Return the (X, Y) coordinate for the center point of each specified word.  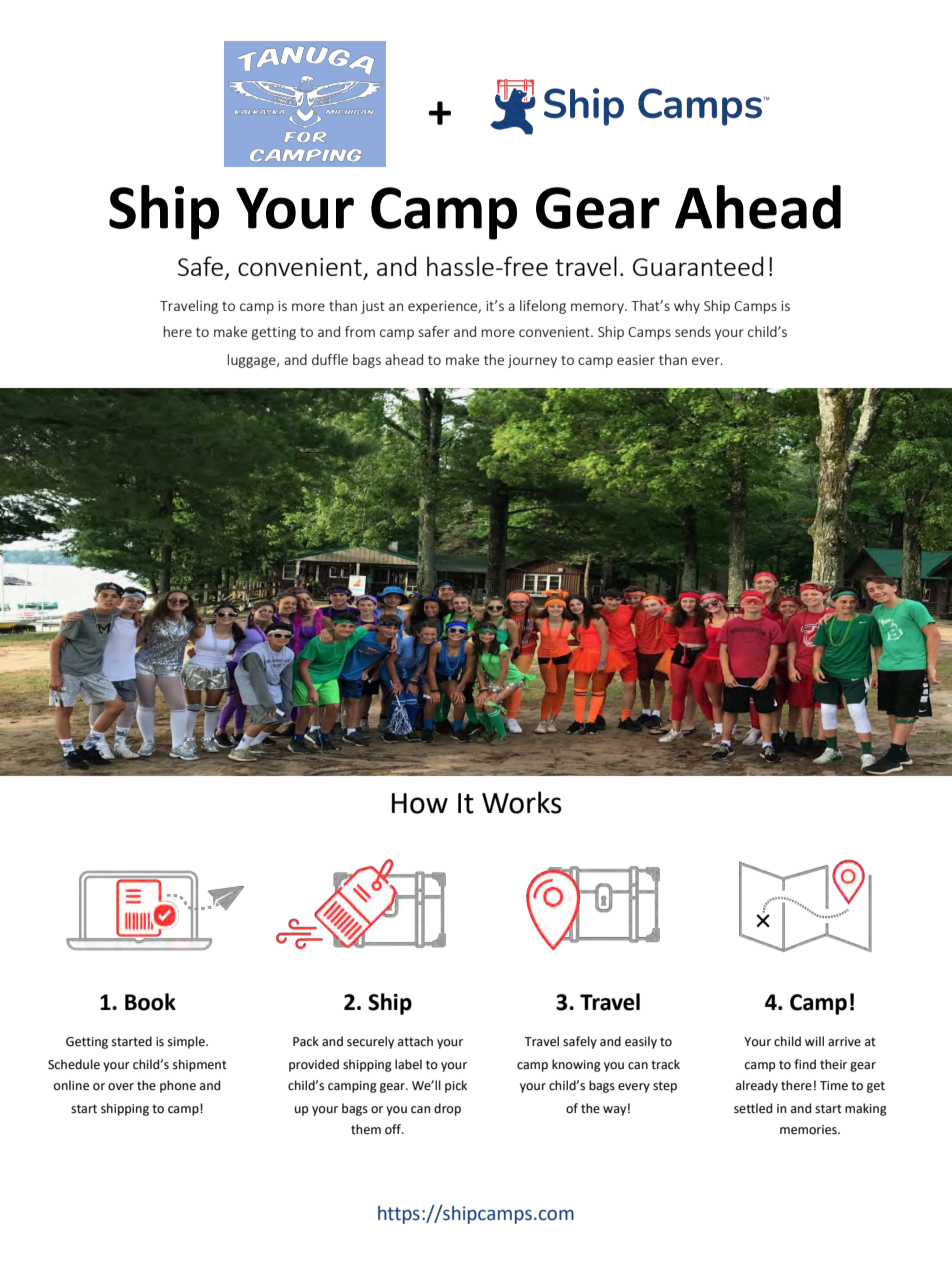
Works (522, 802)
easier (636, 360)
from (360, 331)
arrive (844, 1042)
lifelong (543, 307)
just (373, 307)
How (420, 803)
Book (150, 1002)
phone (178, 1086)
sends (693, 331)
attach (415, 1041)
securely (370, 1042)
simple (187, 1042)
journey (532, 361)
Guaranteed (698, 266)
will (814, 1041)
